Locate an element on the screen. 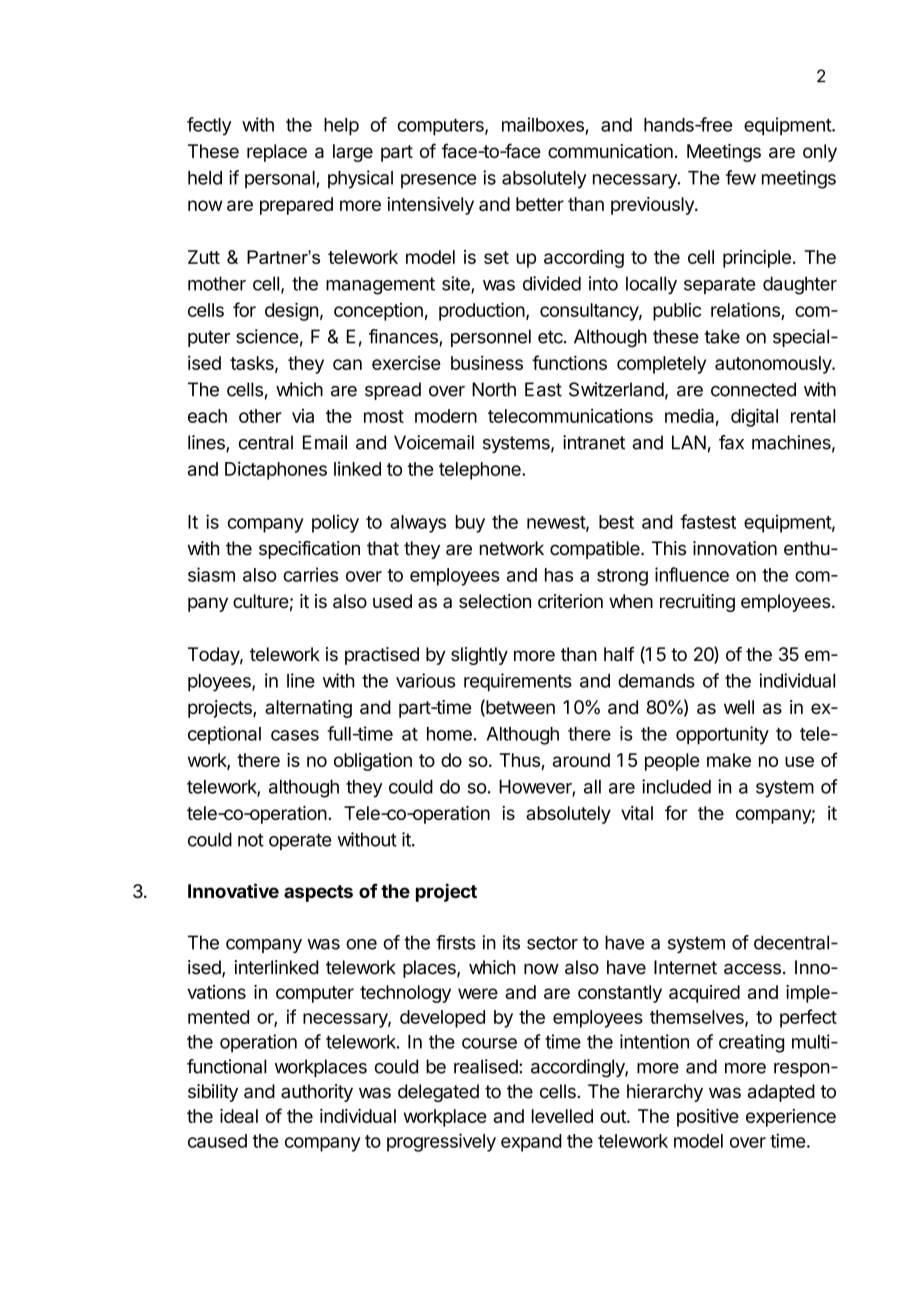 The image size is (924, 1308). connected is located at coordinates (753, 389).
